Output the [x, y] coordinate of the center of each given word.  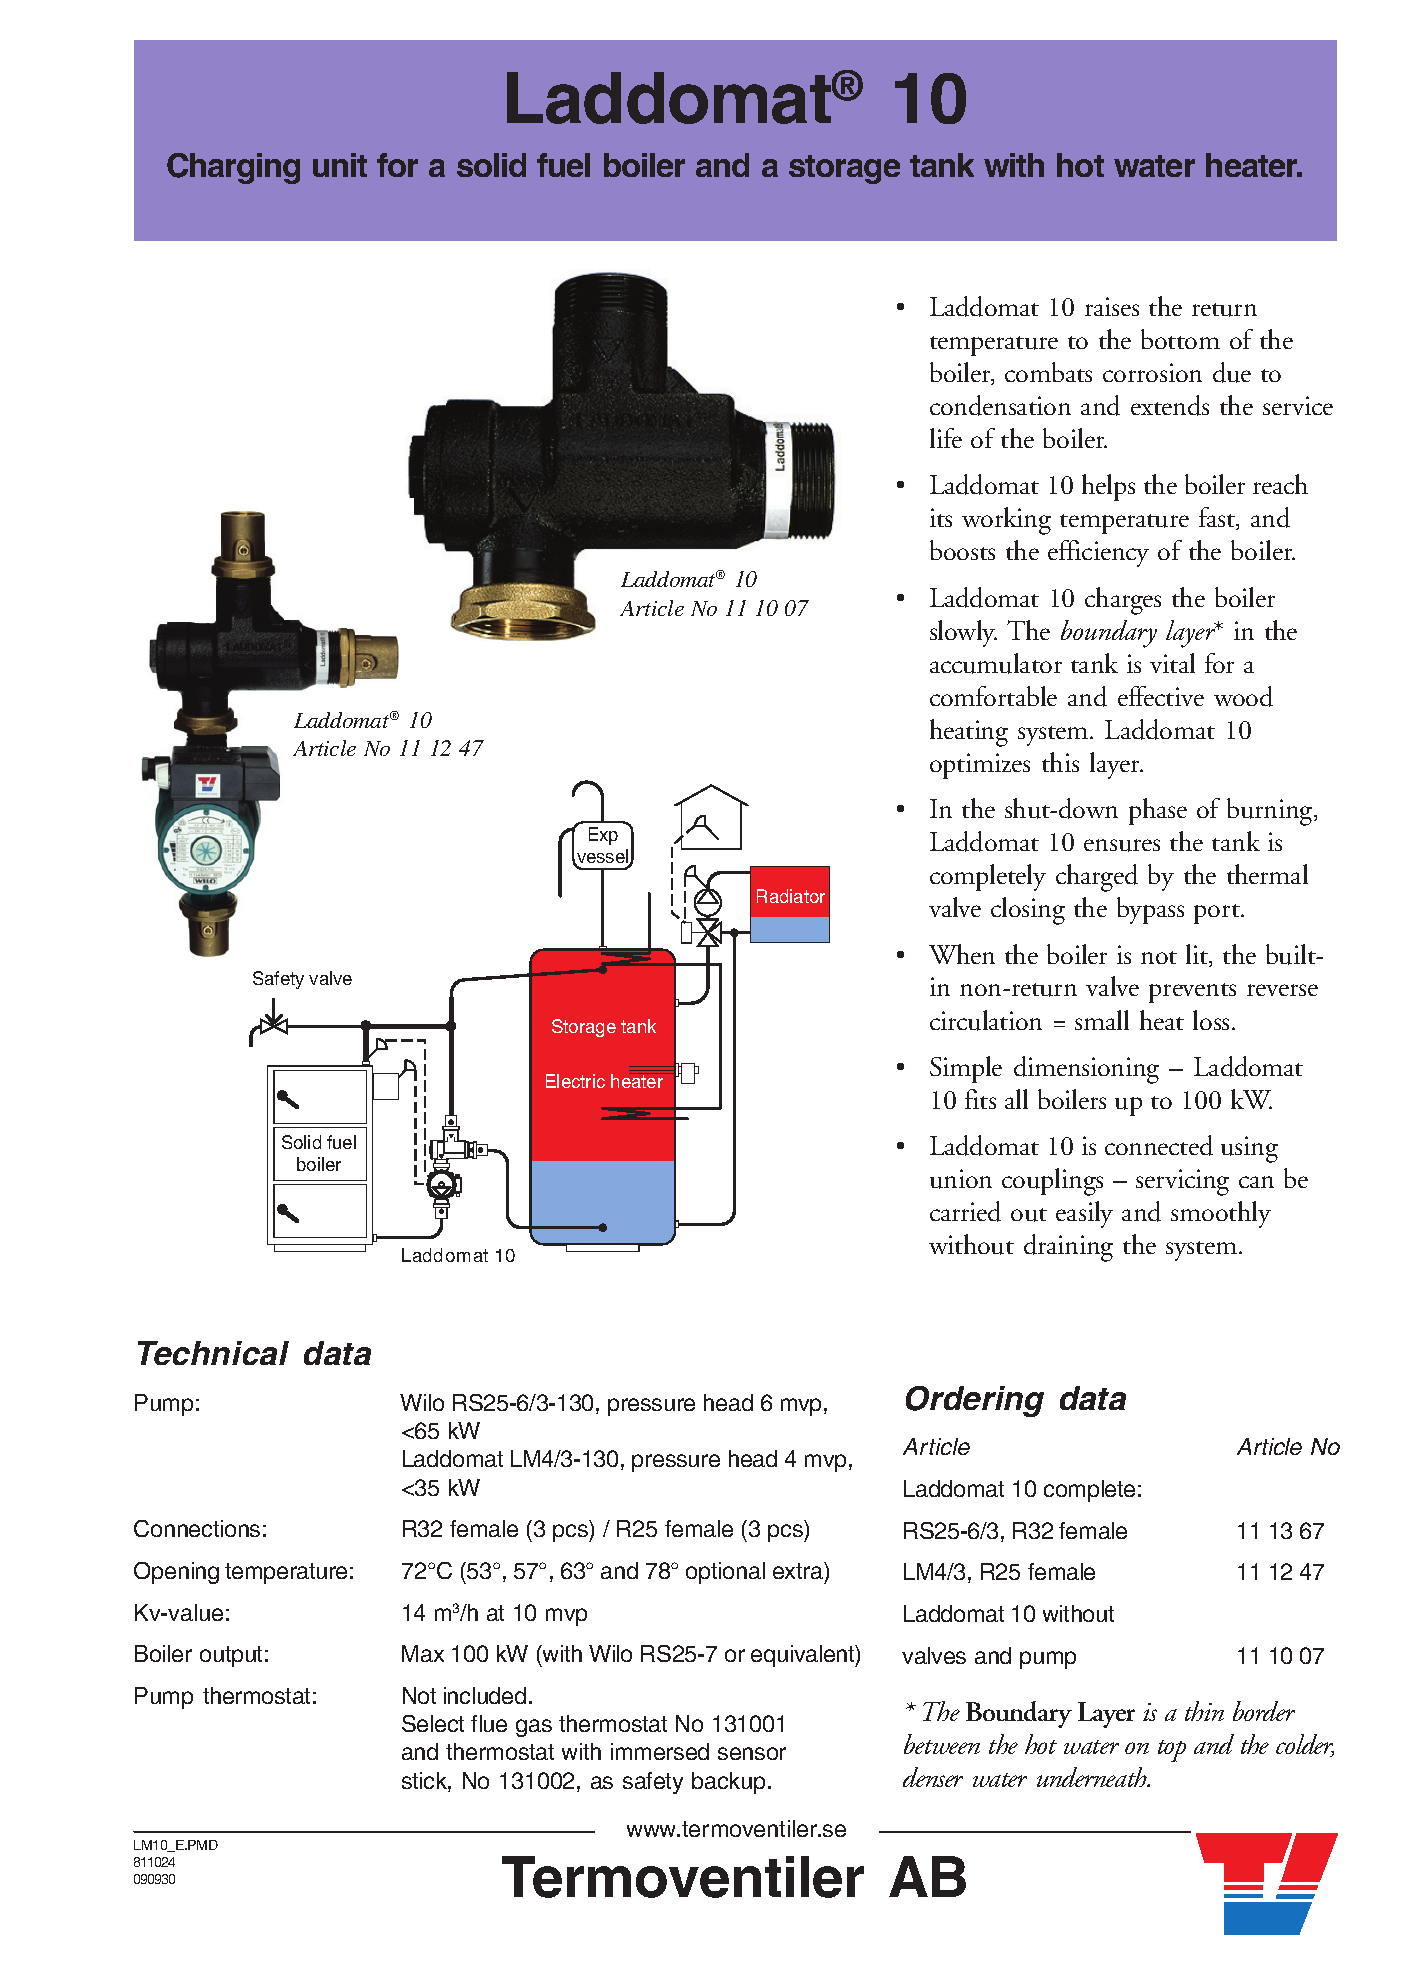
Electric [575, 1081]
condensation [1000, 405]
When [962, 954]
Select [433, 1723]
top [1172, 1751]
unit [340, 165]
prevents [1192, 993]
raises [1112, 306]
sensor [752, 1753]
